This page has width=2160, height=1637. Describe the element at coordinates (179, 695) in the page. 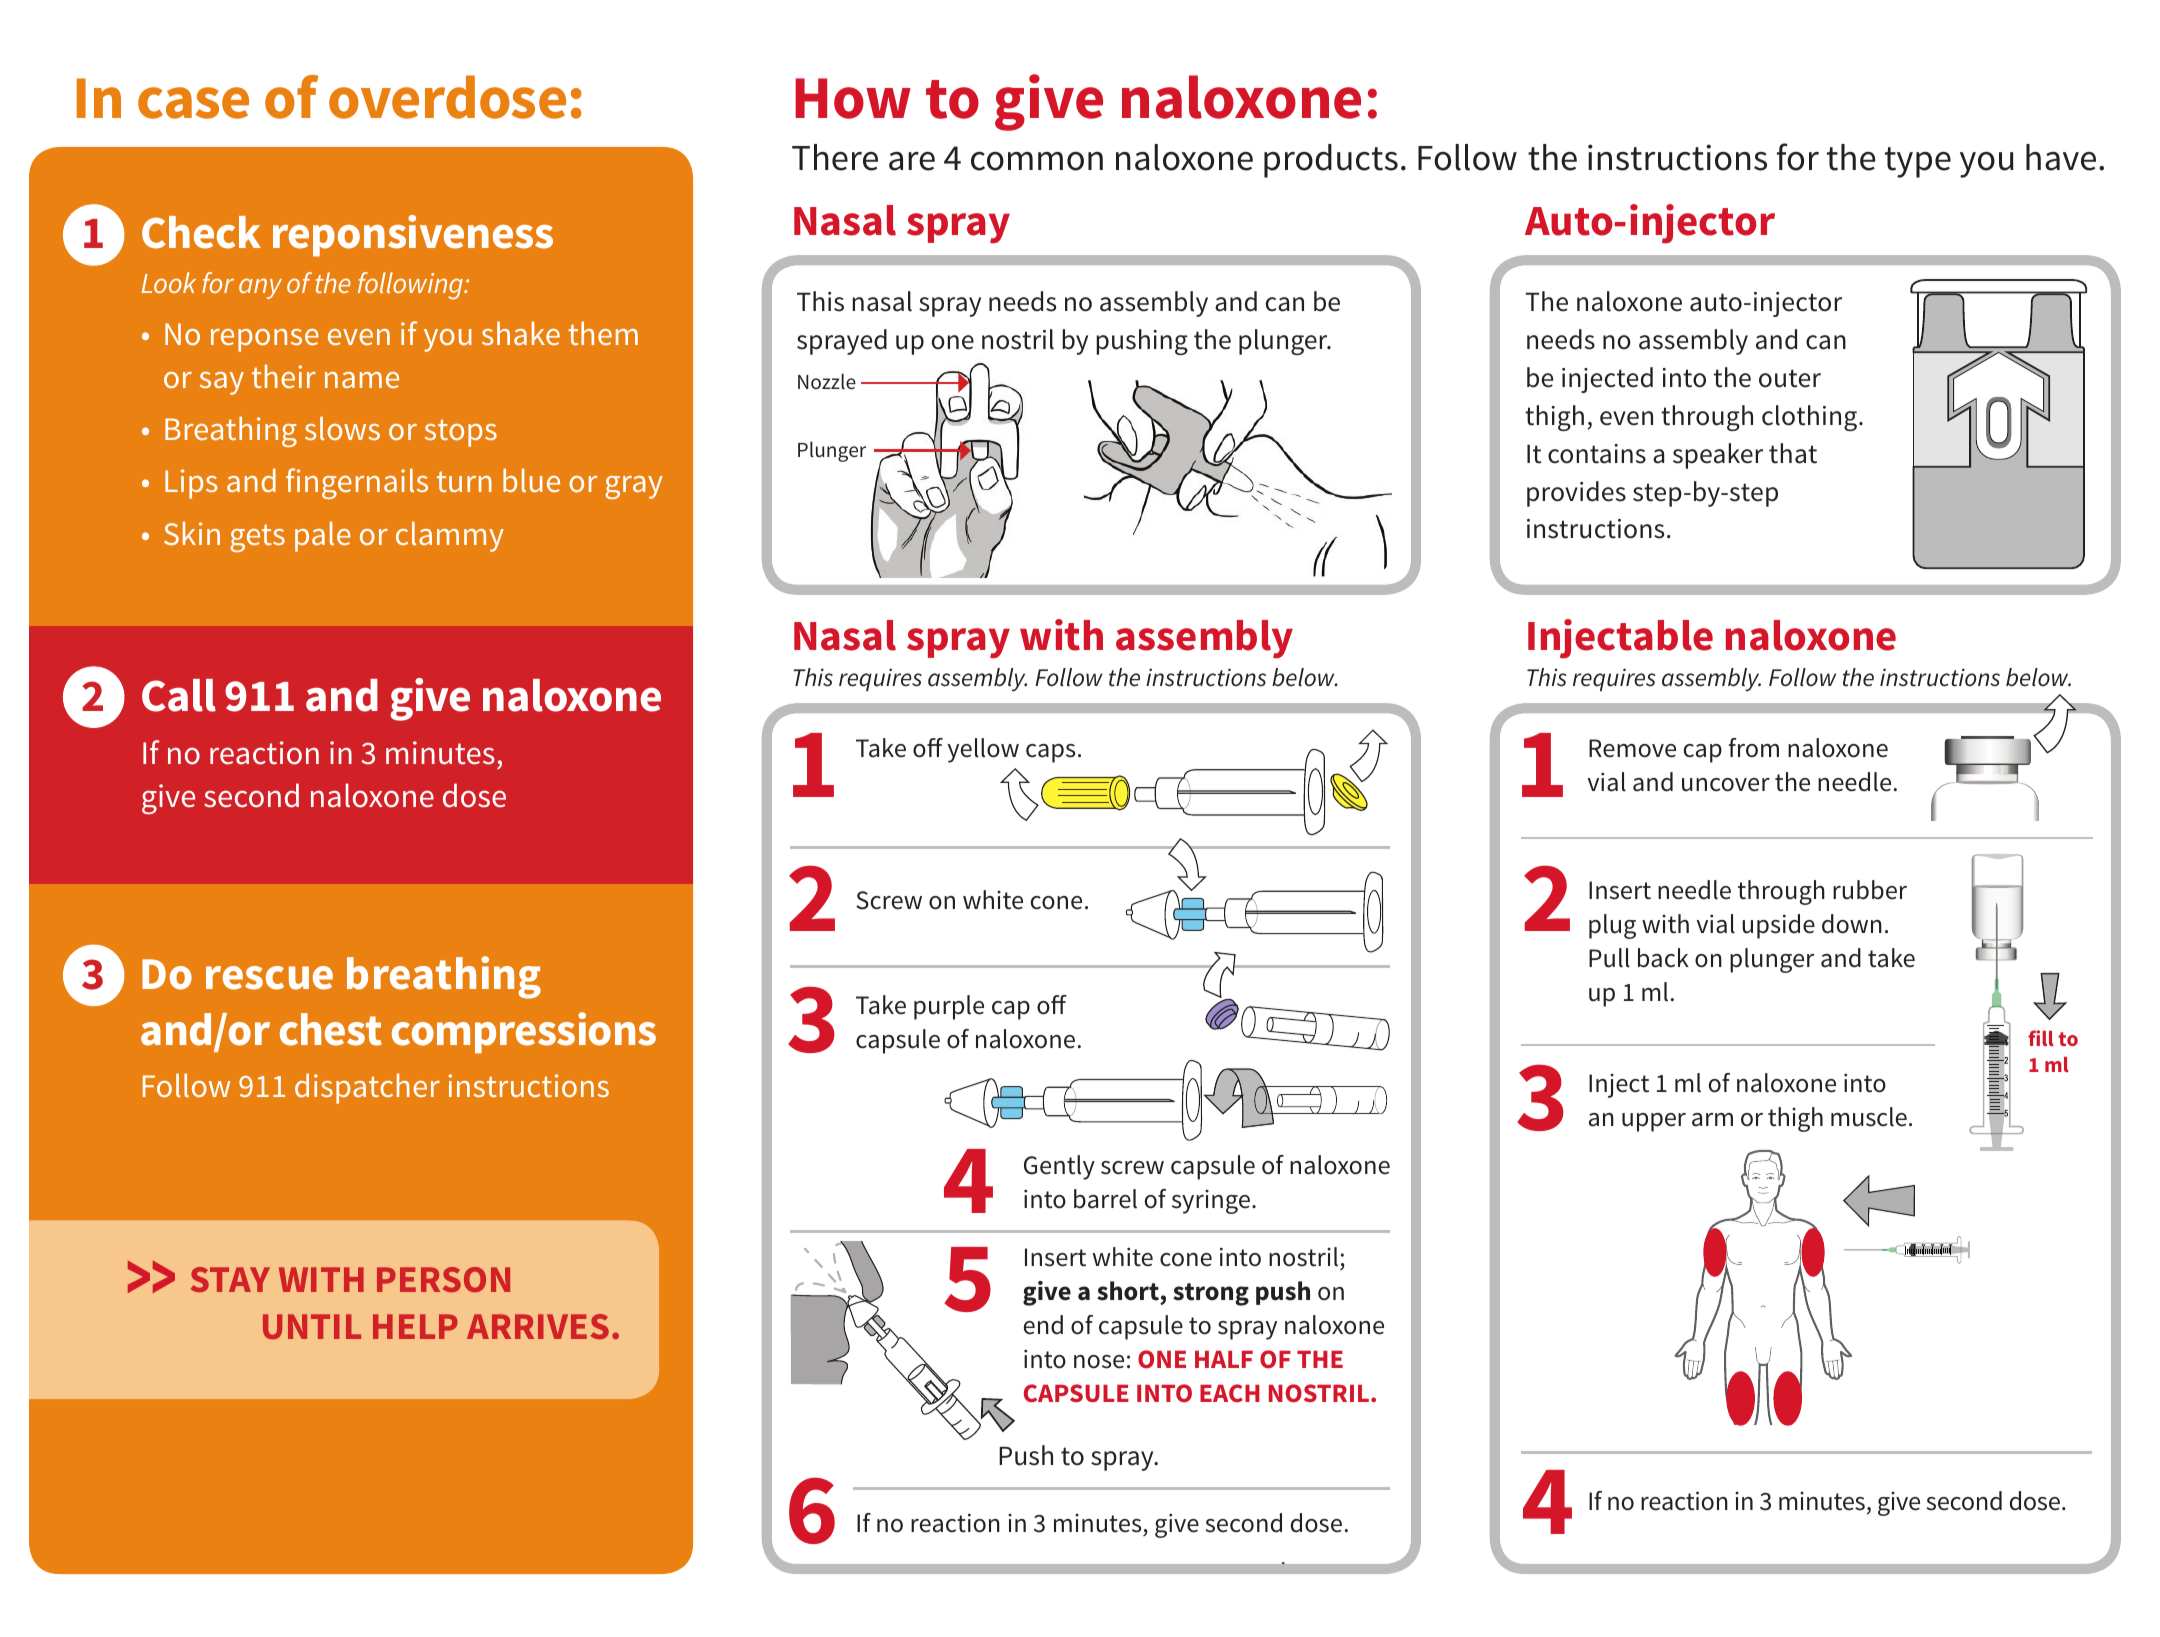

I see `Call` at that location.
